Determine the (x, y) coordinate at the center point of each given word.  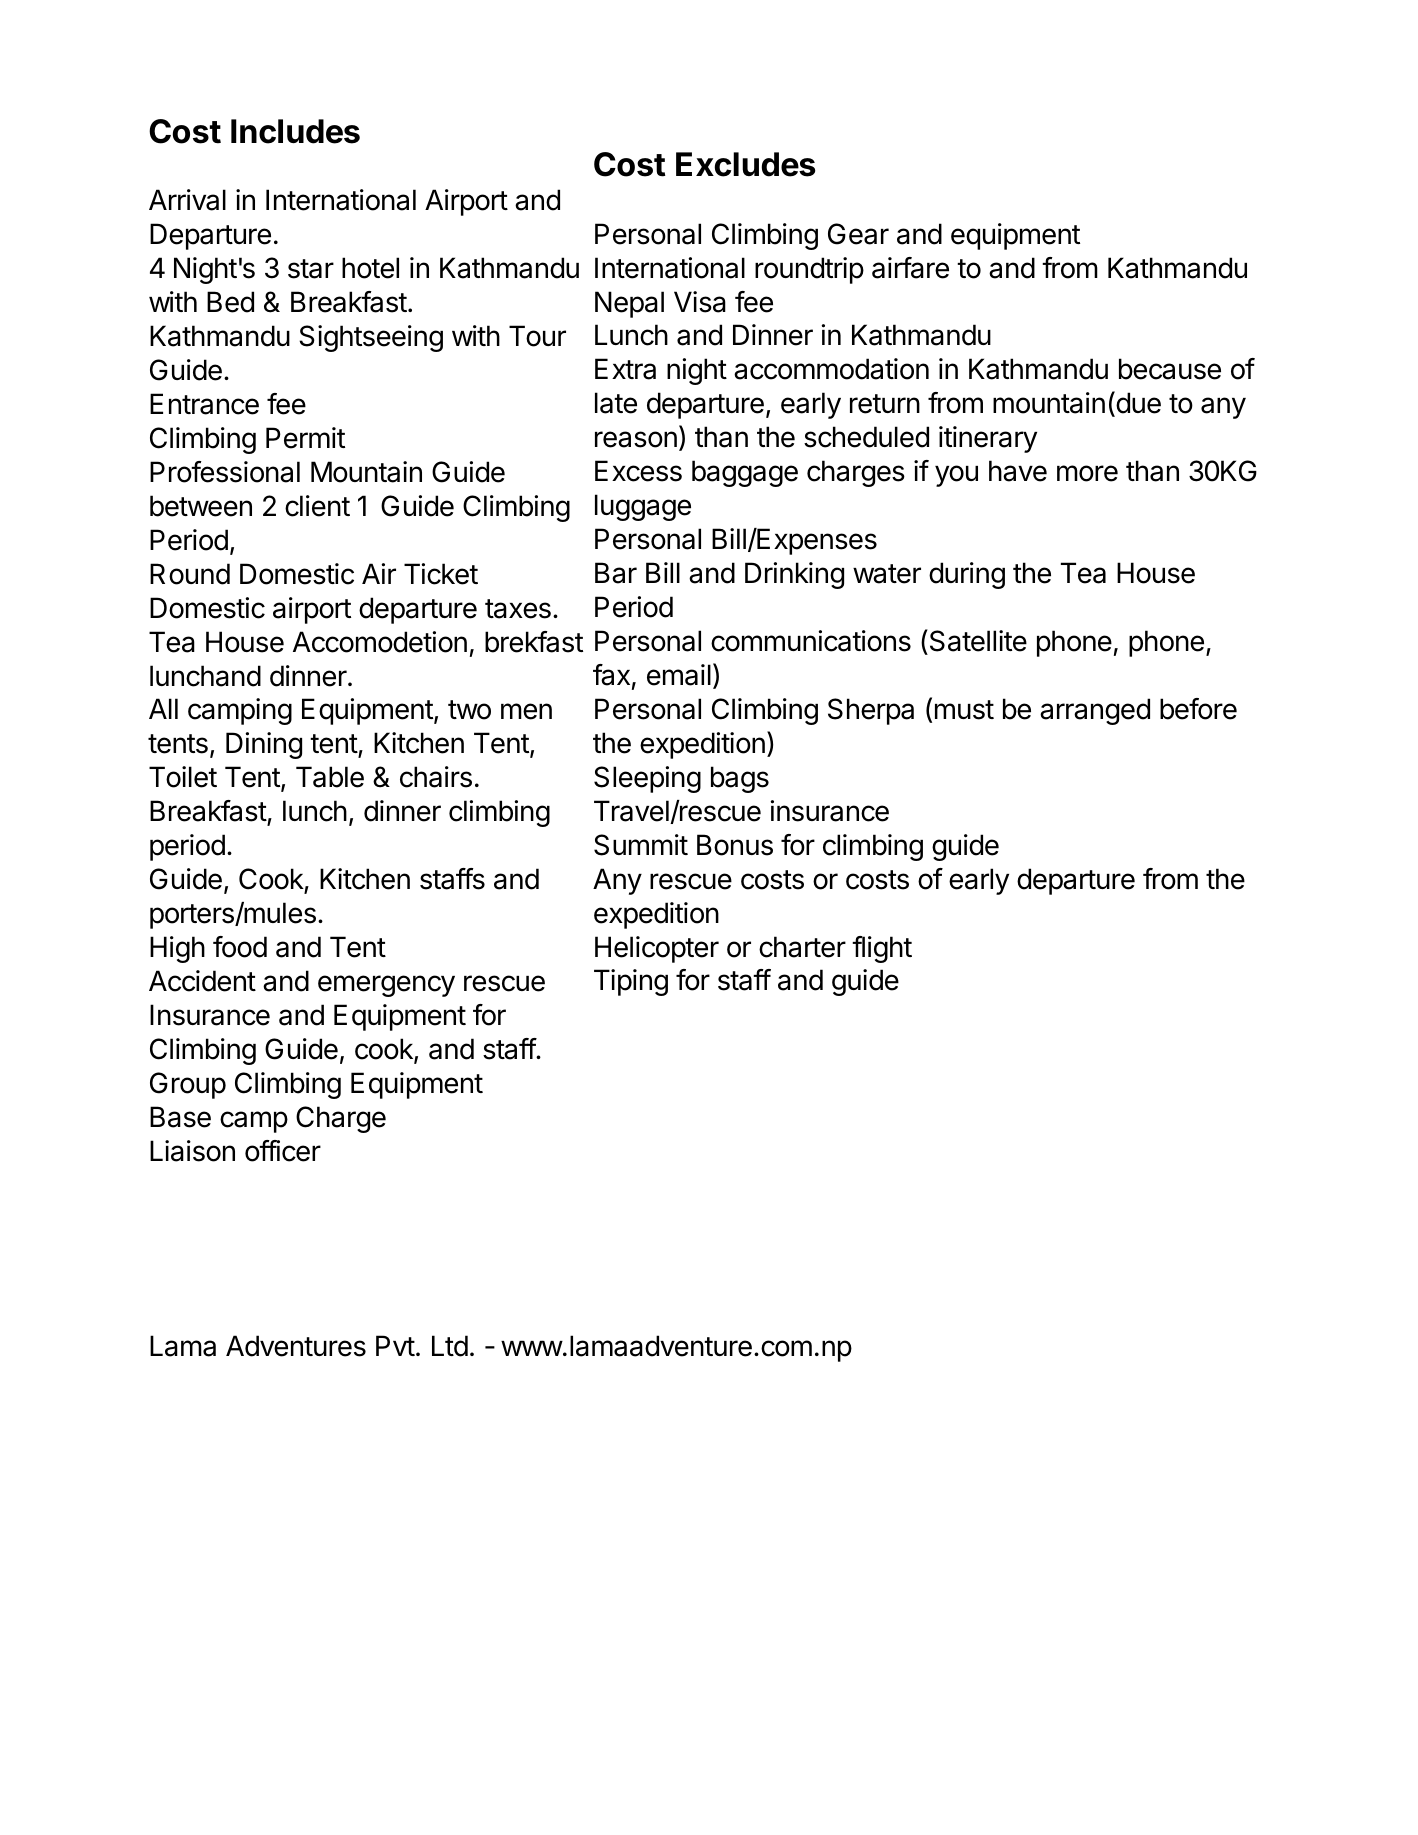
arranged (1095, 711)
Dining (264, 745)
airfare (910, 268)
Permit (305, 438)
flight (882, 949)
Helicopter (657, 949)
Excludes (746, 164)
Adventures (296, 1346)
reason (636, 439)
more (1087, 473)
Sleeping (647, 779)
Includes (295, 131)
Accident (202, 981)
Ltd (450, 1346)
